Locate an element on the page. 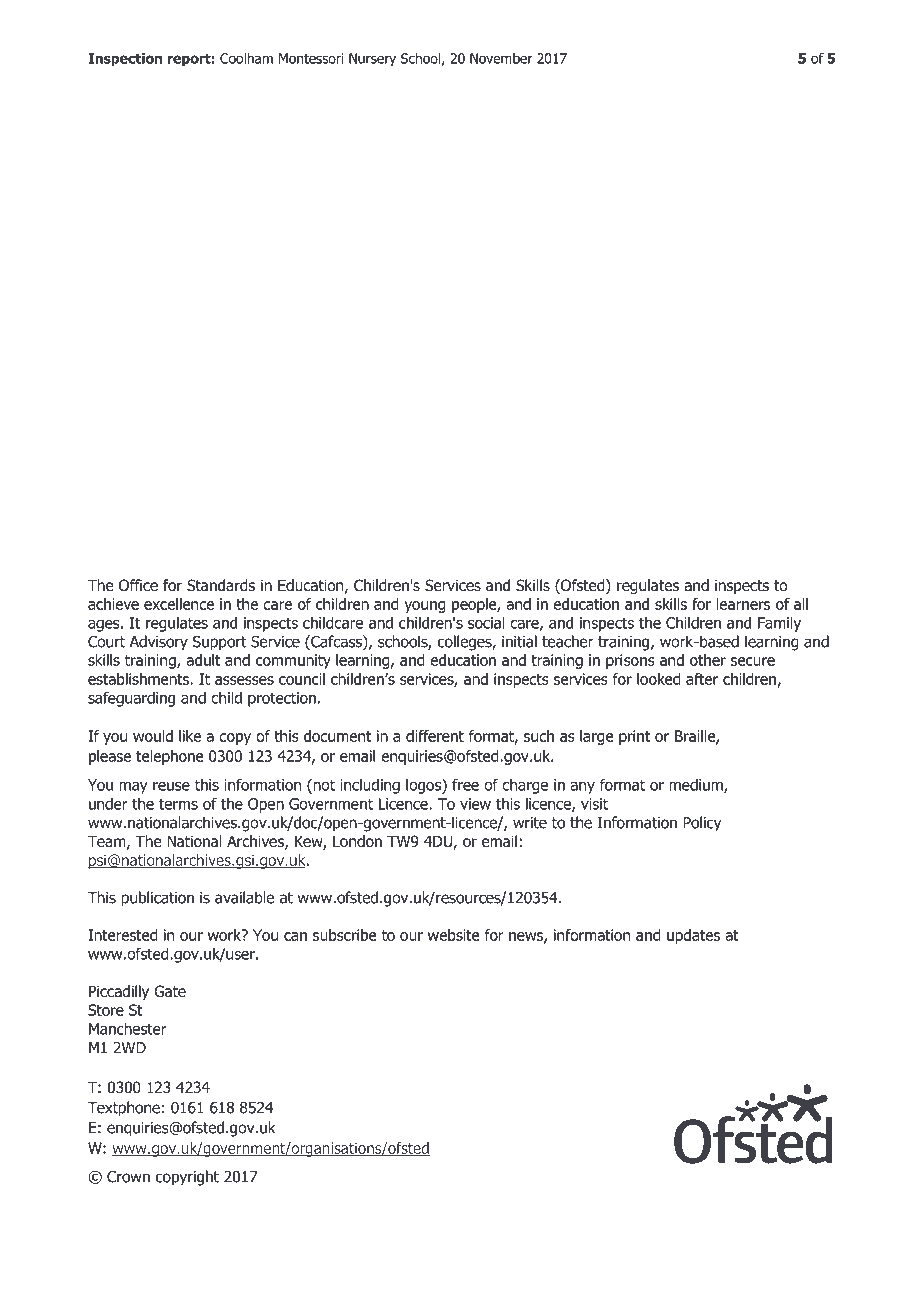 This image has height=1308, width=924. young is located at coordinates (425, 607).
